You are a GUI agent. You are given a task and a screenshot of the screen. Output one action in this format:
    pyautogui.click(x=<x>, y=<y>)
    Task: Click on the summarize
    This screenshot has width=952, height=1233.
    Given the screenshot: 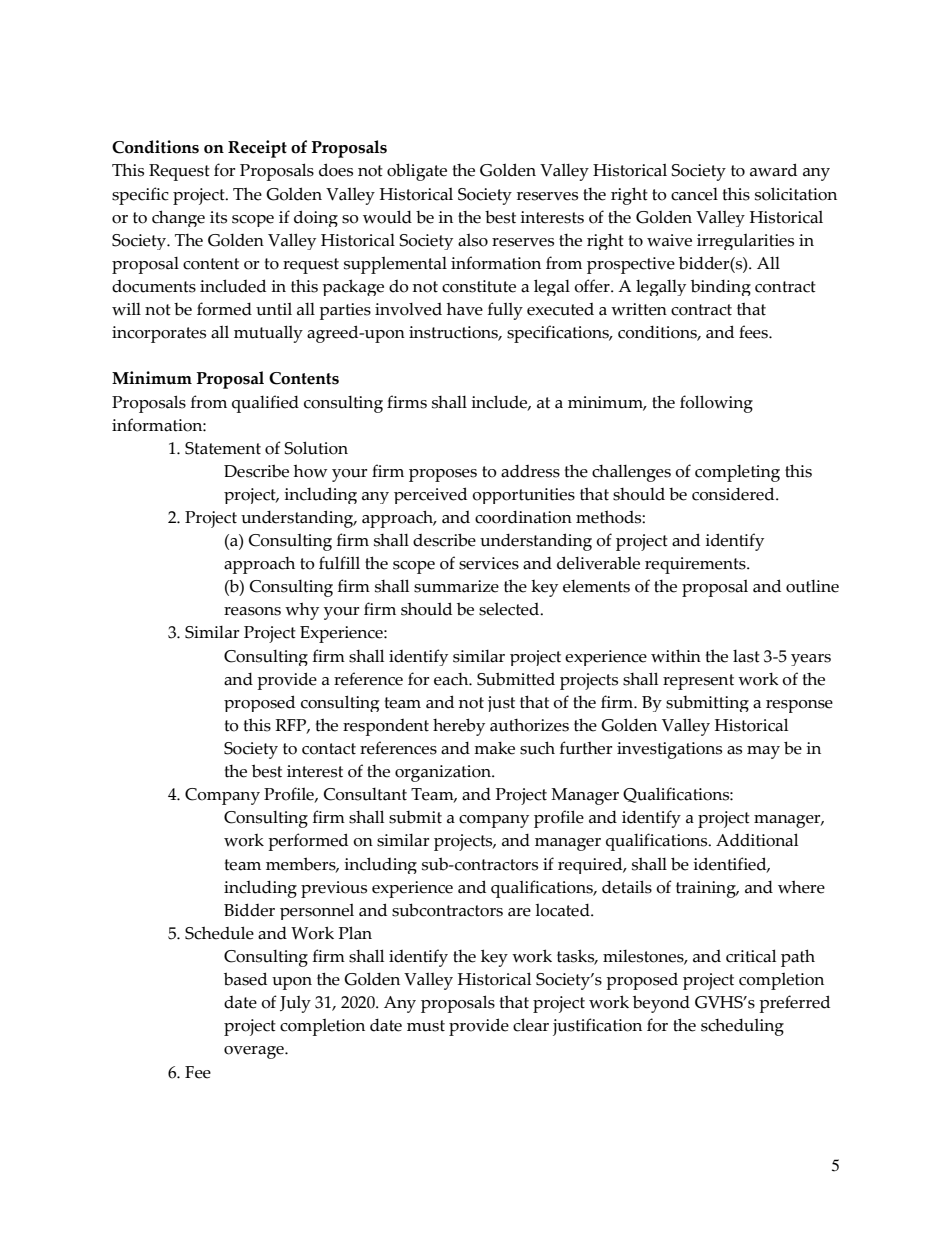 What is the action you would take?
    pyautogui.click(x=456, y=586)
